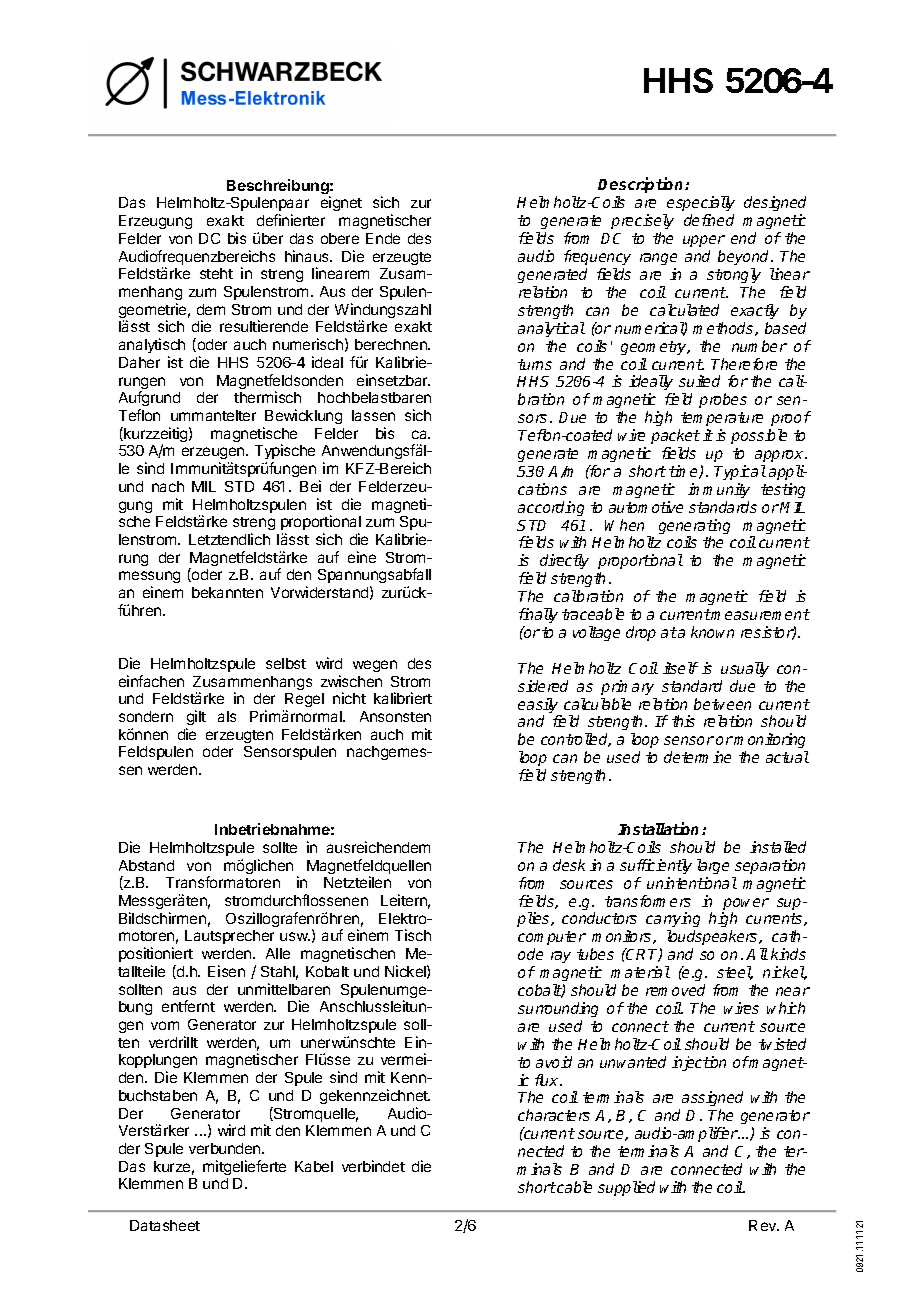 The image size is (924, 1308). Describe the element at coordinates (740, 472) in the screenshot. I see `Typical` at that location.
